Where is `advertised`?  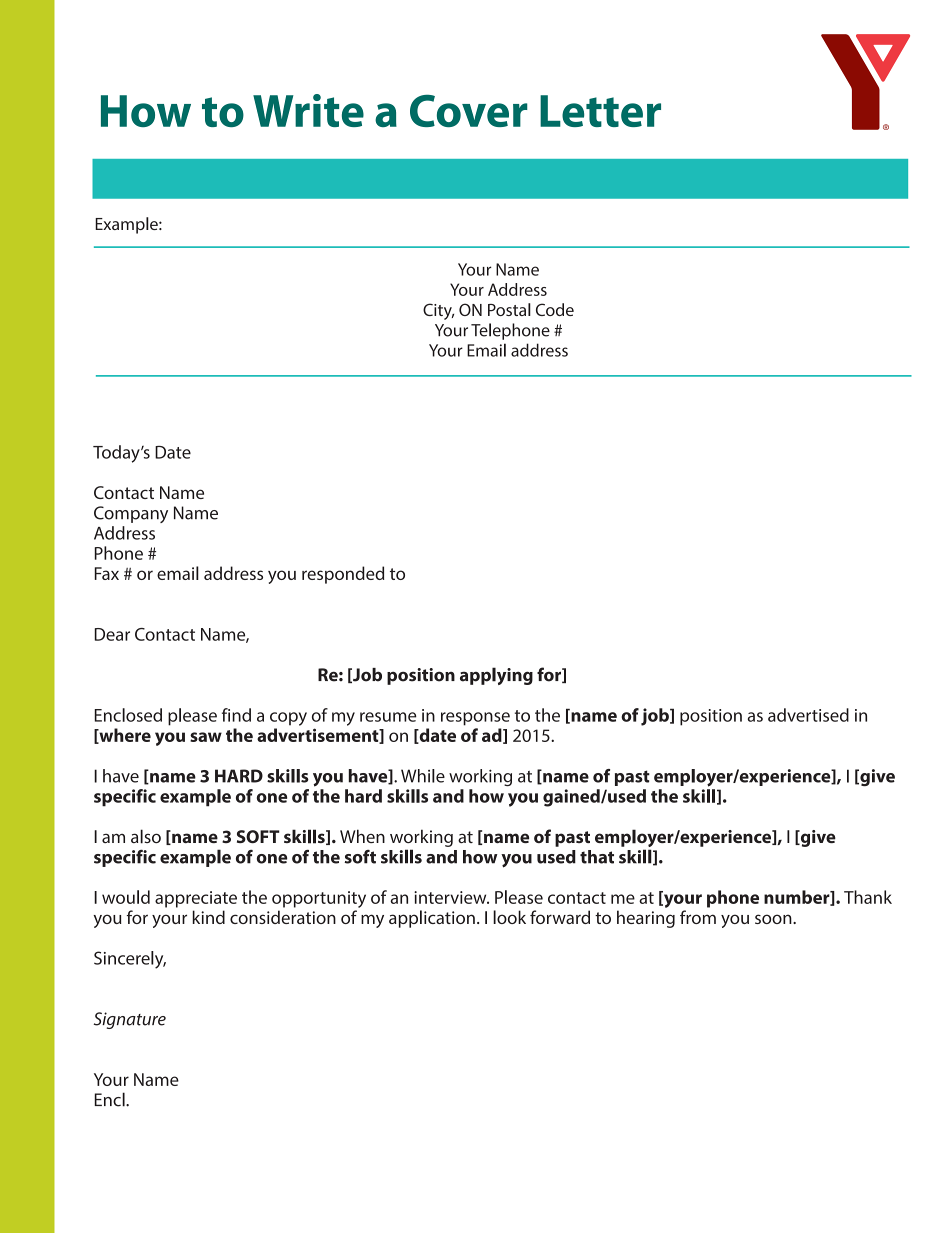
advertised is located at coordinates (808, 715).
